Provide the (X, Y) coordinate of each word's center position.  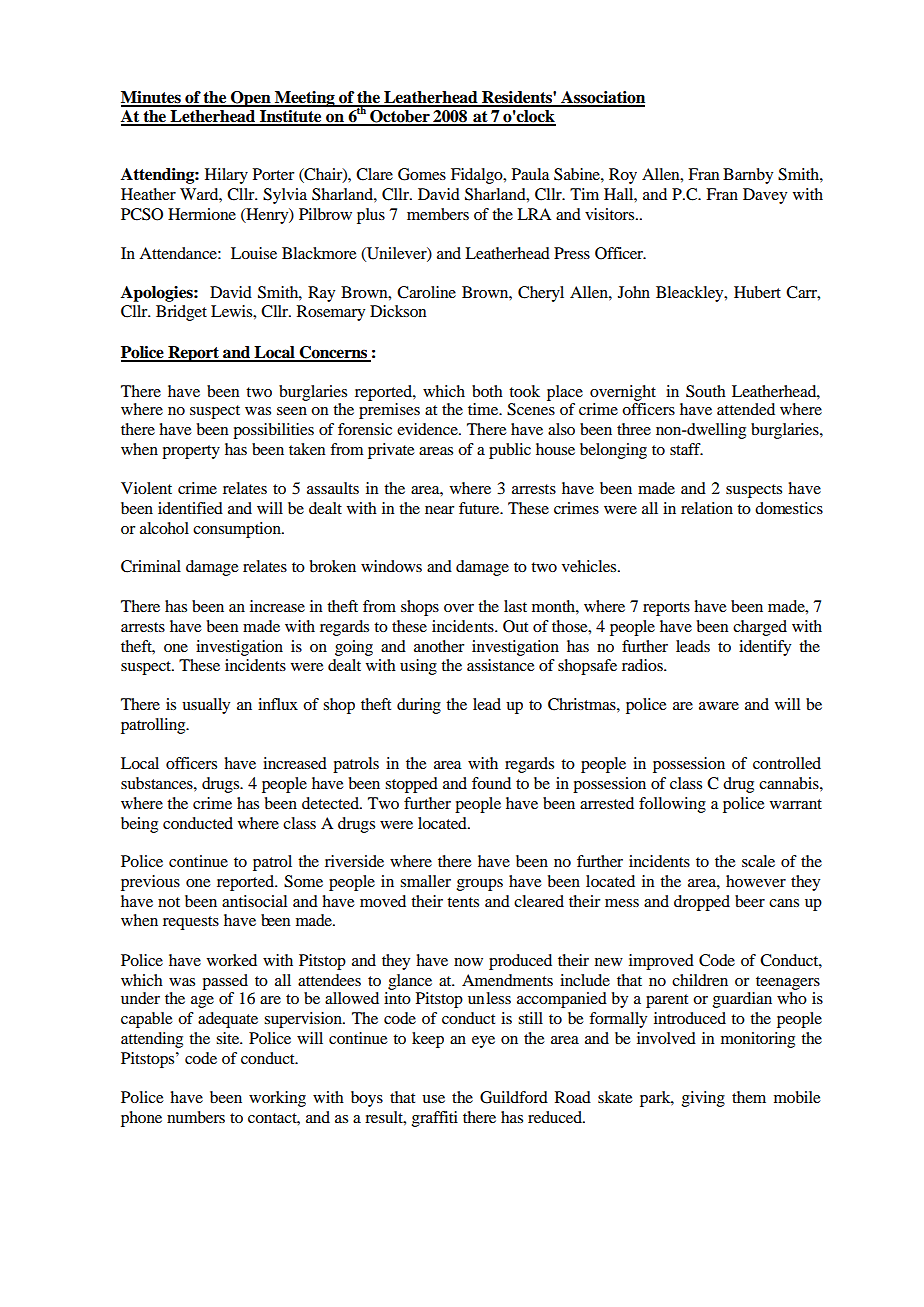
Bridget (181, 313)
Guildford (514, 1097)
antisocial (254, 901)
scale (758, 861)
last (515, 606)
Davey (765, 196)
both (487, 391)
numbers (196, 1117)
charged (760, 628)
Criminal (151, 566)
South (706, 391)
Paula (531, 174)
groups (480, 885)
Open (251, 99)
